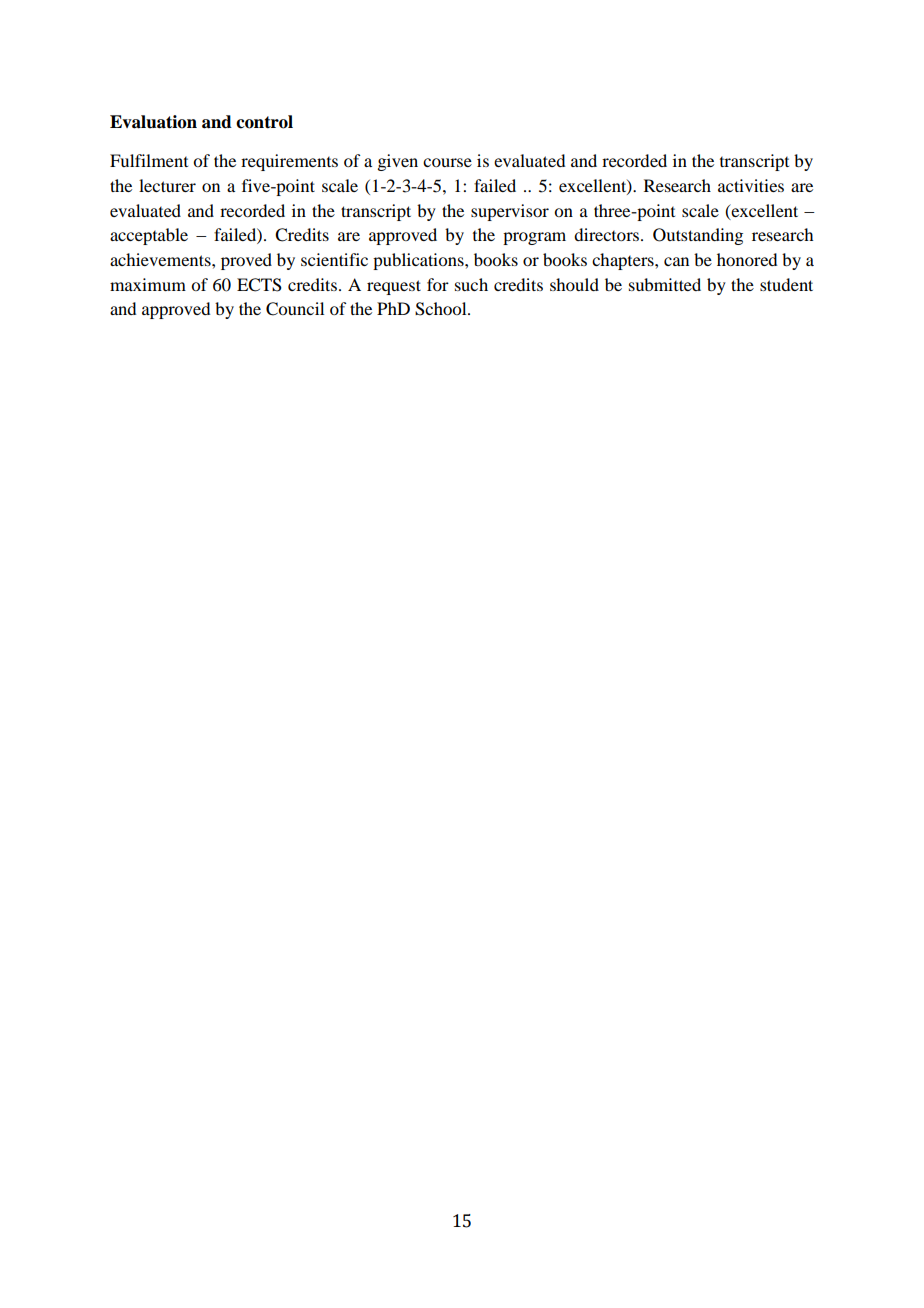 Image resolution: width=924 pixels, height=1308 pixels. What do you see at coordinates (442, 309) in the screenshot?
I see `School` at bounding box center [442, 309].
